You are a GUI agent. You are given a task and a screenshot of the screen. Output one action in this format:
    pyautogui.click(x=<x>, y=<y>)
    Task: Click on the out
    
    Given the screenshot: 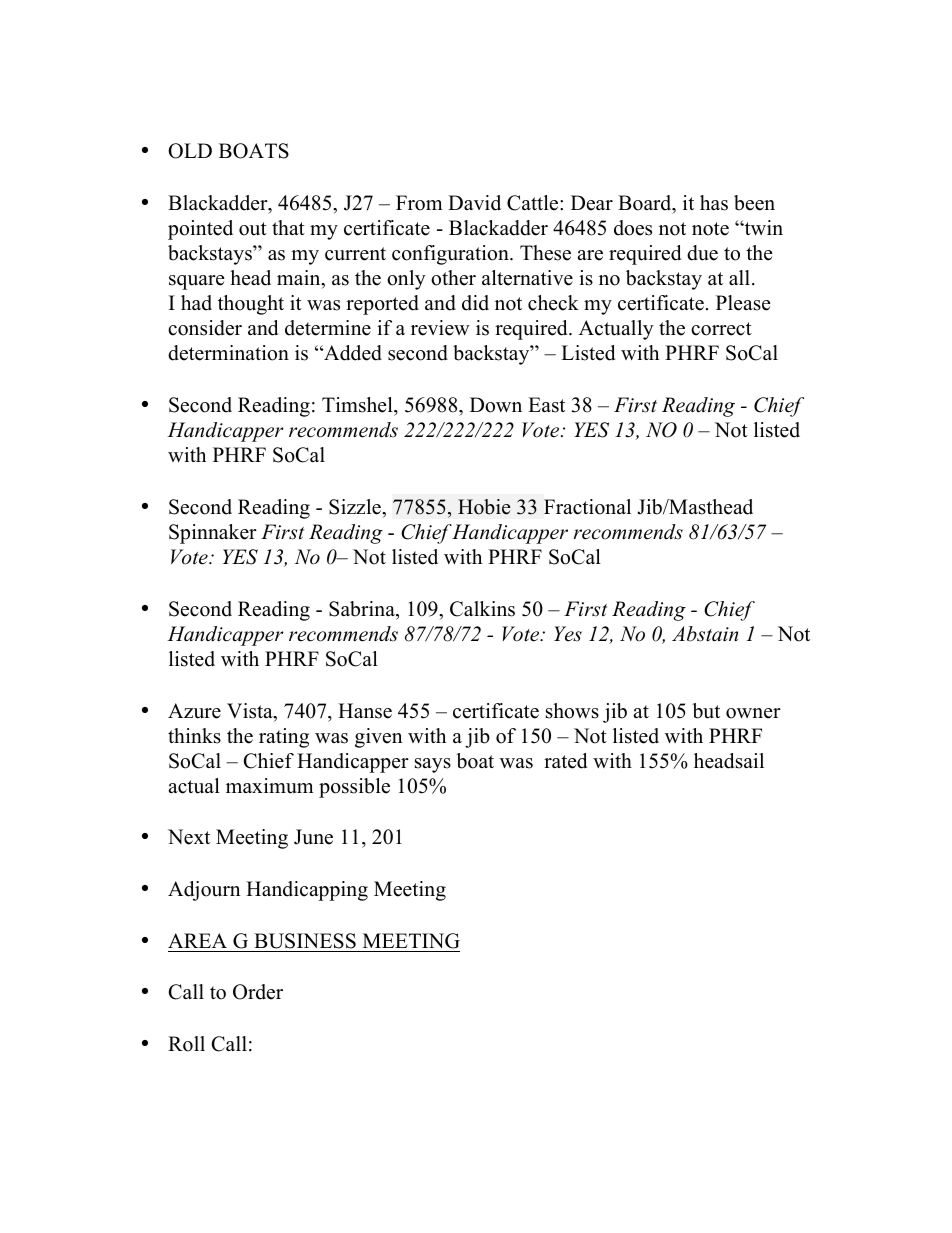 What is the action you would take?
    pyautogui.click(x=253, y=229)
